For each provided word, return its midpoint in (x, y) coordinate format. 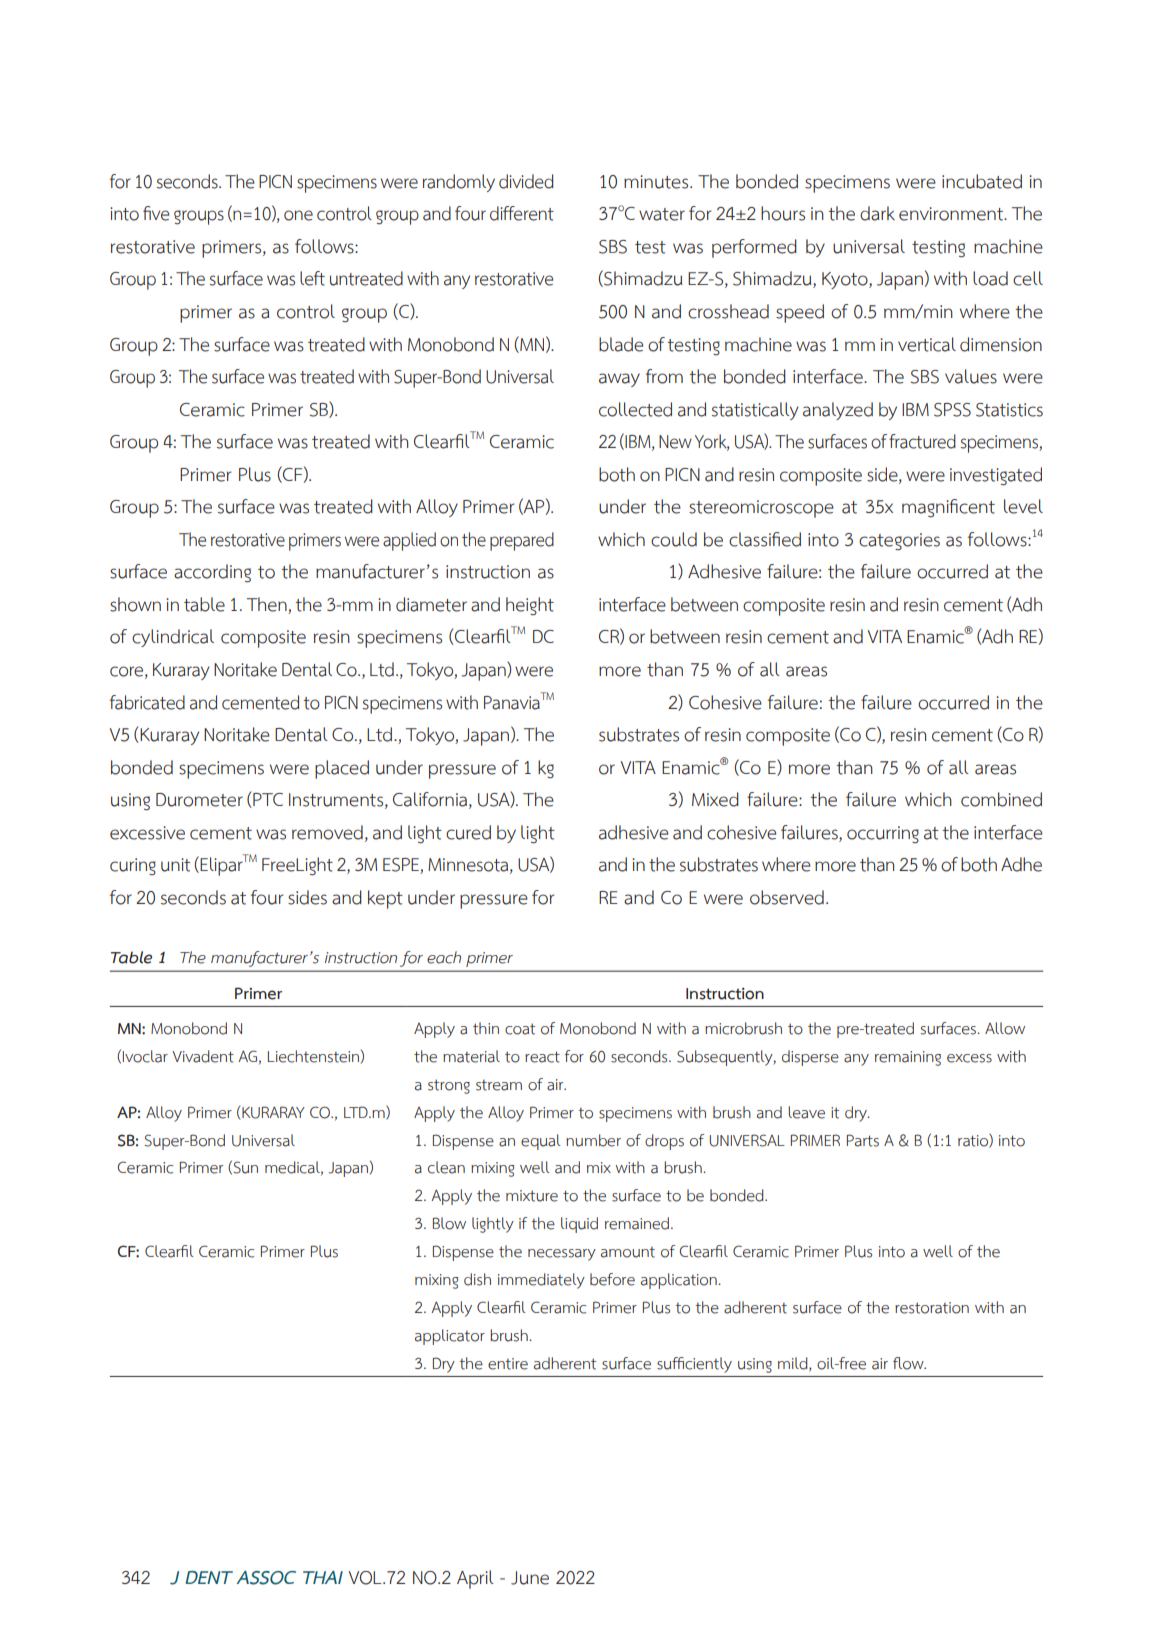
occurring (883, 835)
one (298, 215)
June (530, 1578)
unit (176, 865)
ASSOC (266, 1578)
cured (468, 832)
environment (952, 214)
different (522, 213)
